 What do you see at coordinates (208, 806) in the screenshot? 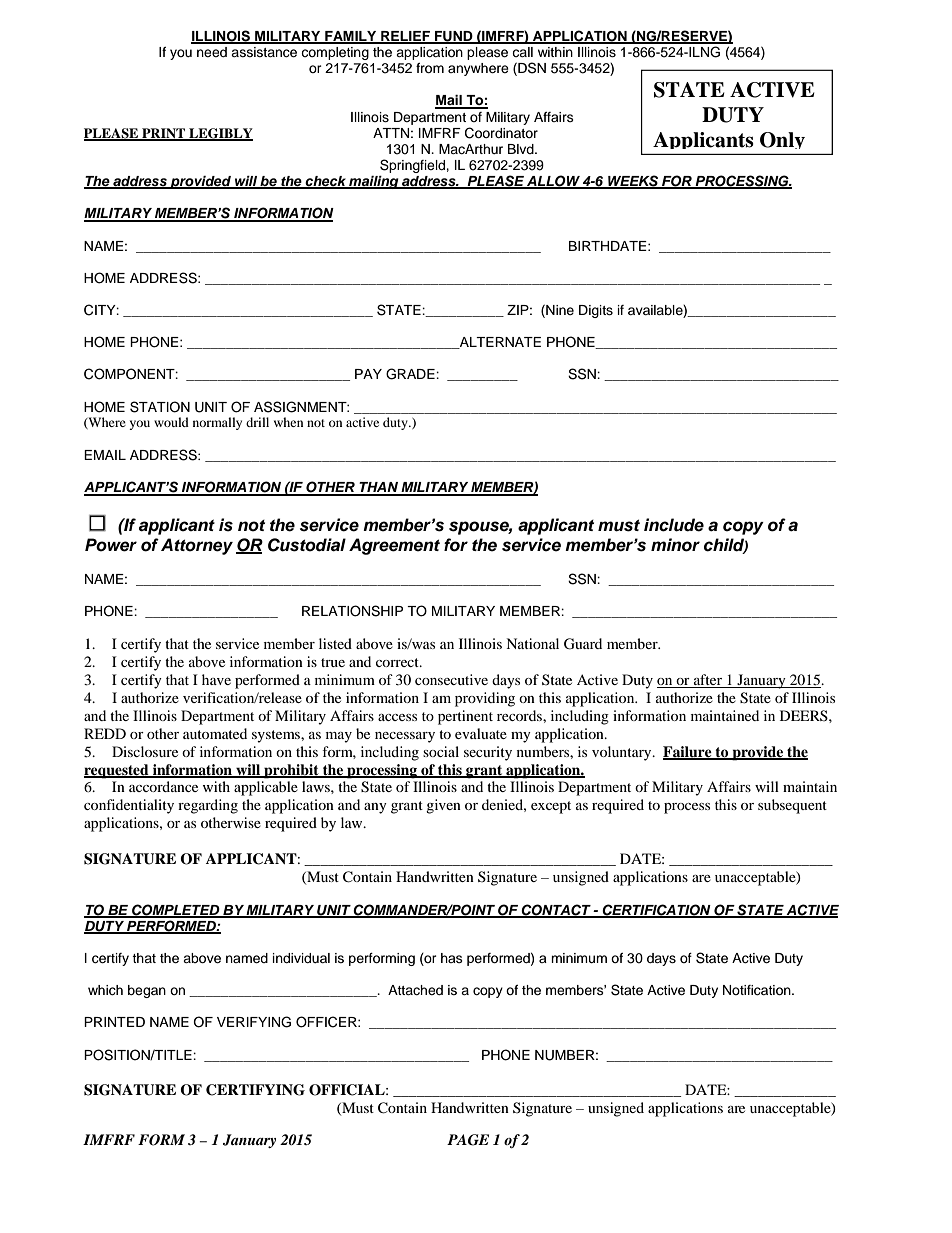
I see `regarding` at bounding box center [208, 806].
